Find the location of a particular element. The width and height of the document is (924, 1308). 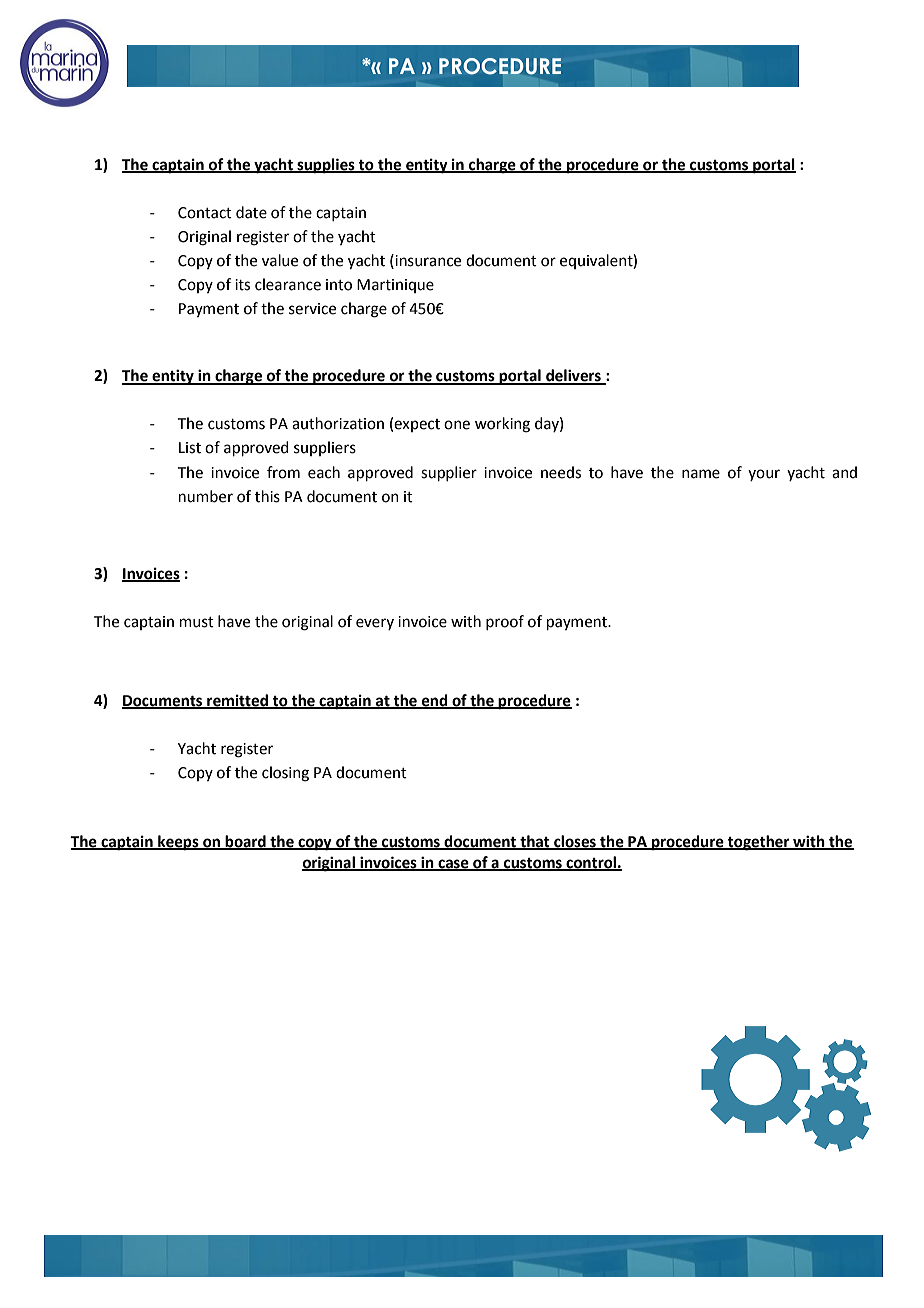

date is located at coordinates (251, 212).
